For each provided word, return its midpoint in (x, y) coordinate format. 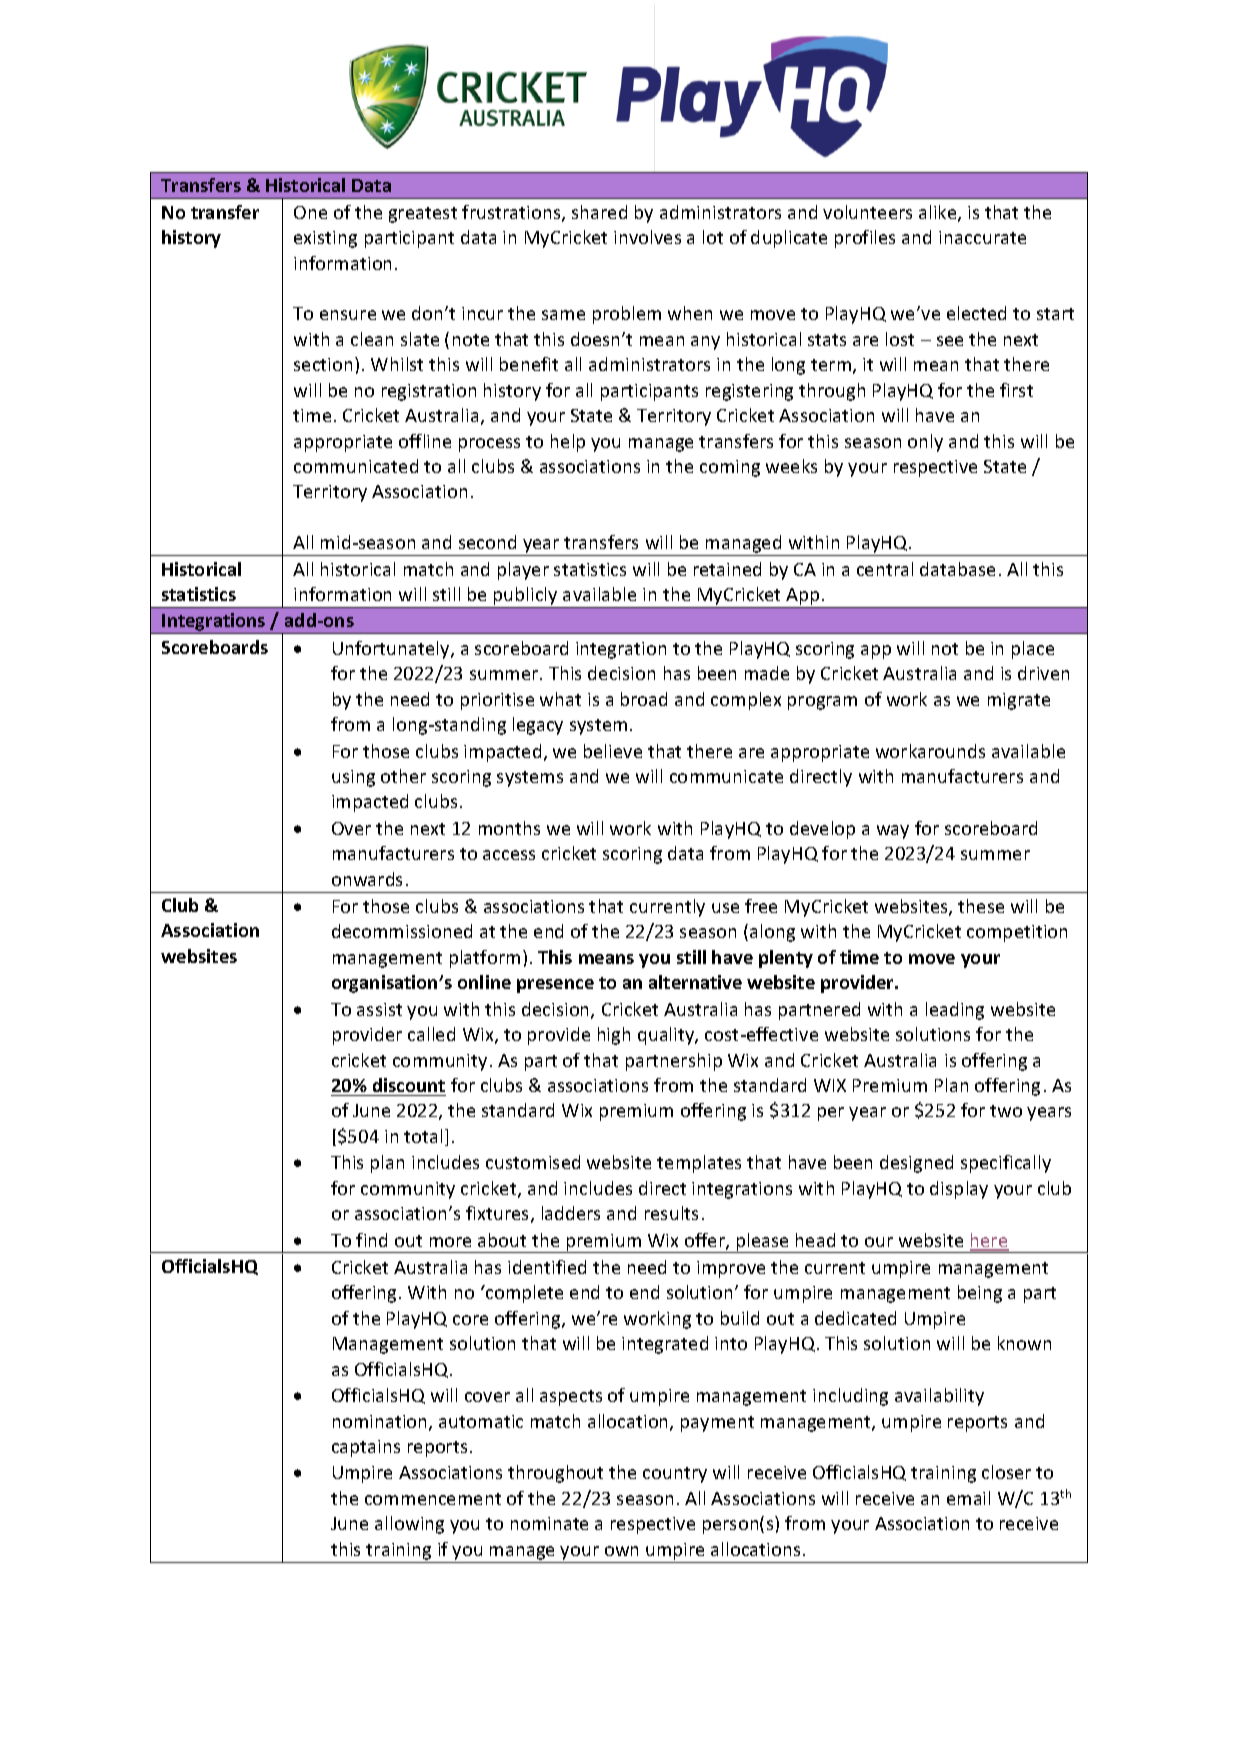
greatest (423, 215)
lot (713, 237)
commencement (433, 1499)
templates (699, 1164)
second (487, 542)
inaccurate (982, 237)
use (725, 908)
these (981, 906)
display (959, 1190)
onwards (367, 879)
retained (727, 569)
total (423, 1136)
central (885, 569)
